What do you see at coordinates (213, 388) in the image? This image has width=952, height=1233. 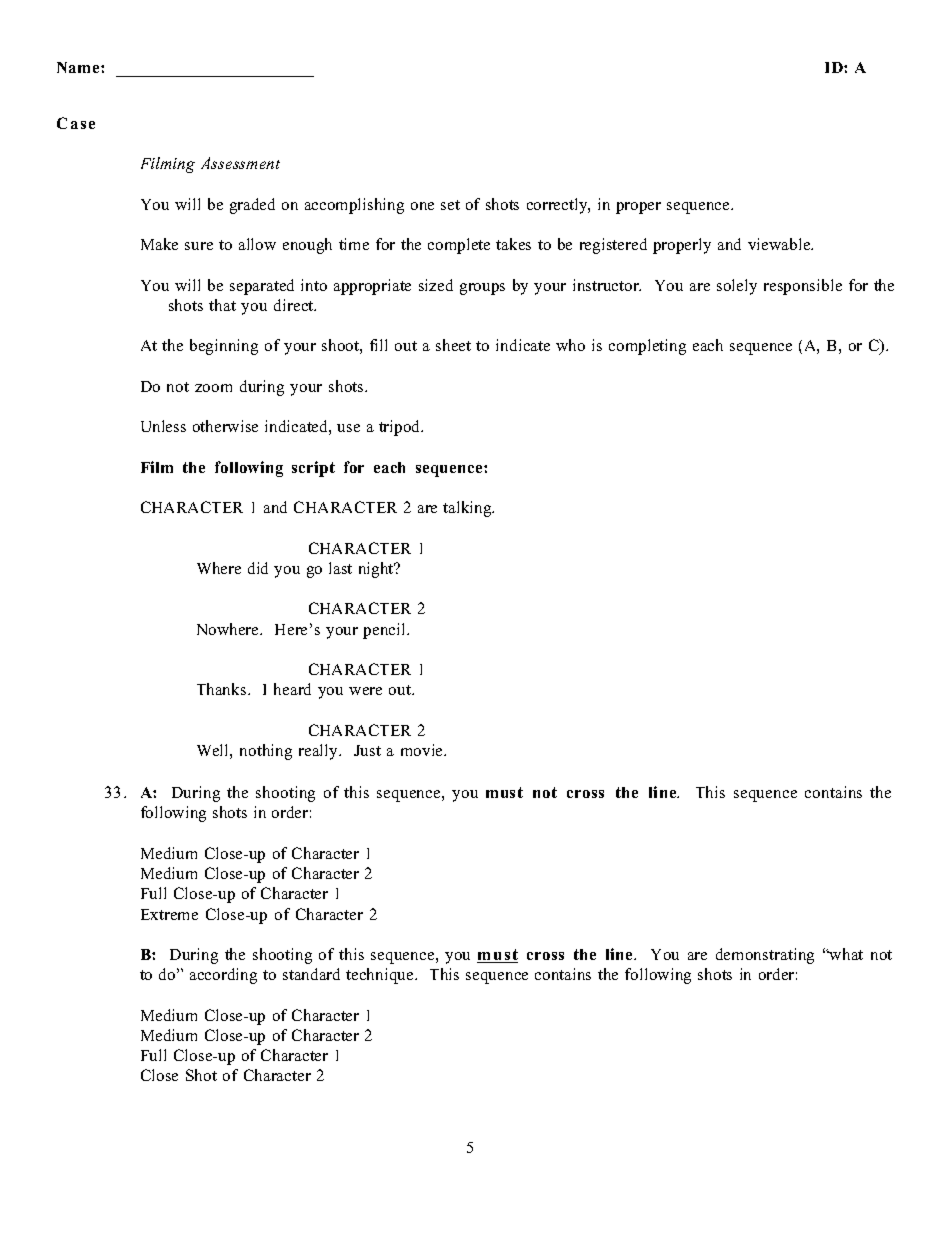 I see `zoom` at bounding box center [213, 388].
